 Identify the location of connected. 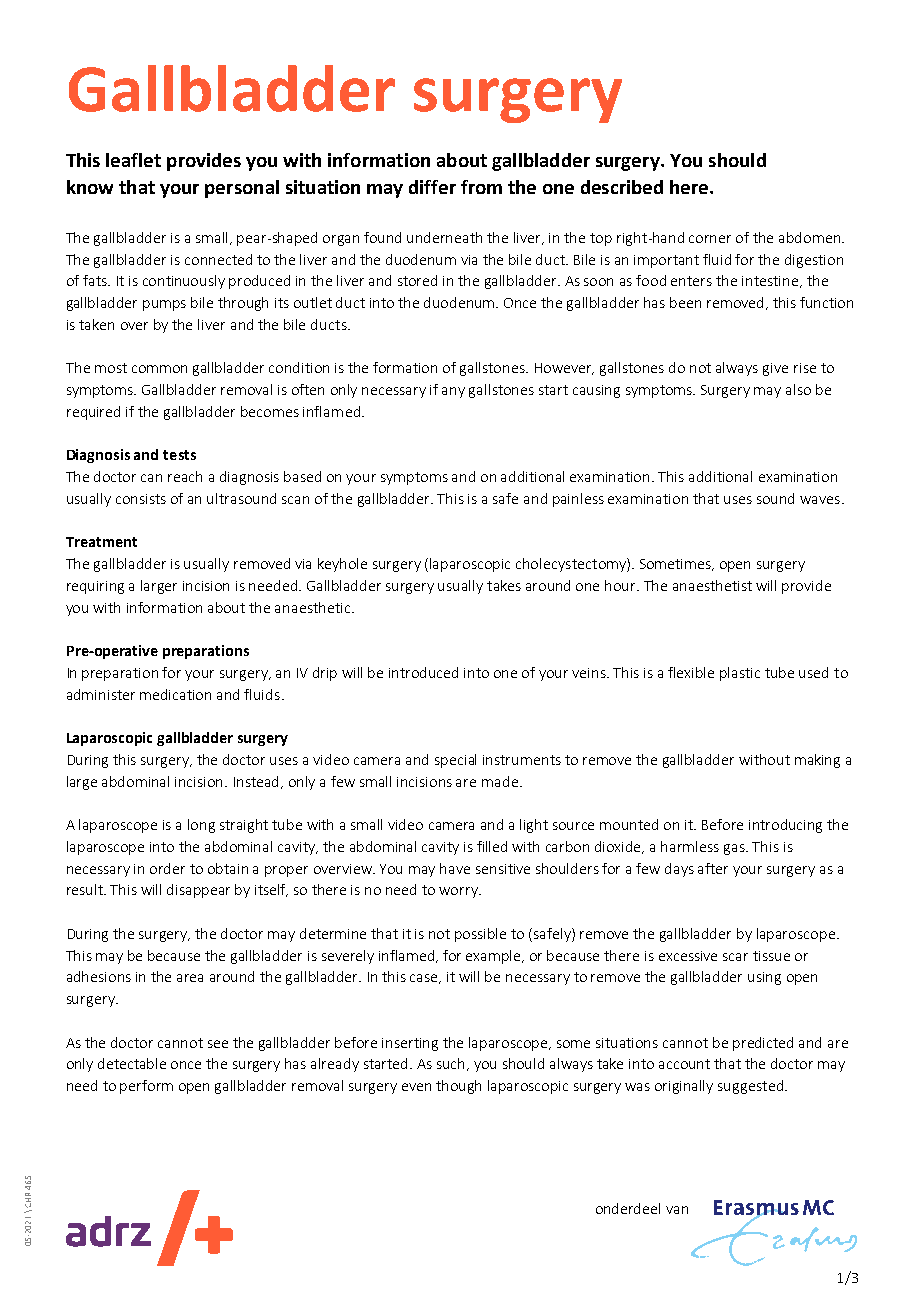
(218, 259).
